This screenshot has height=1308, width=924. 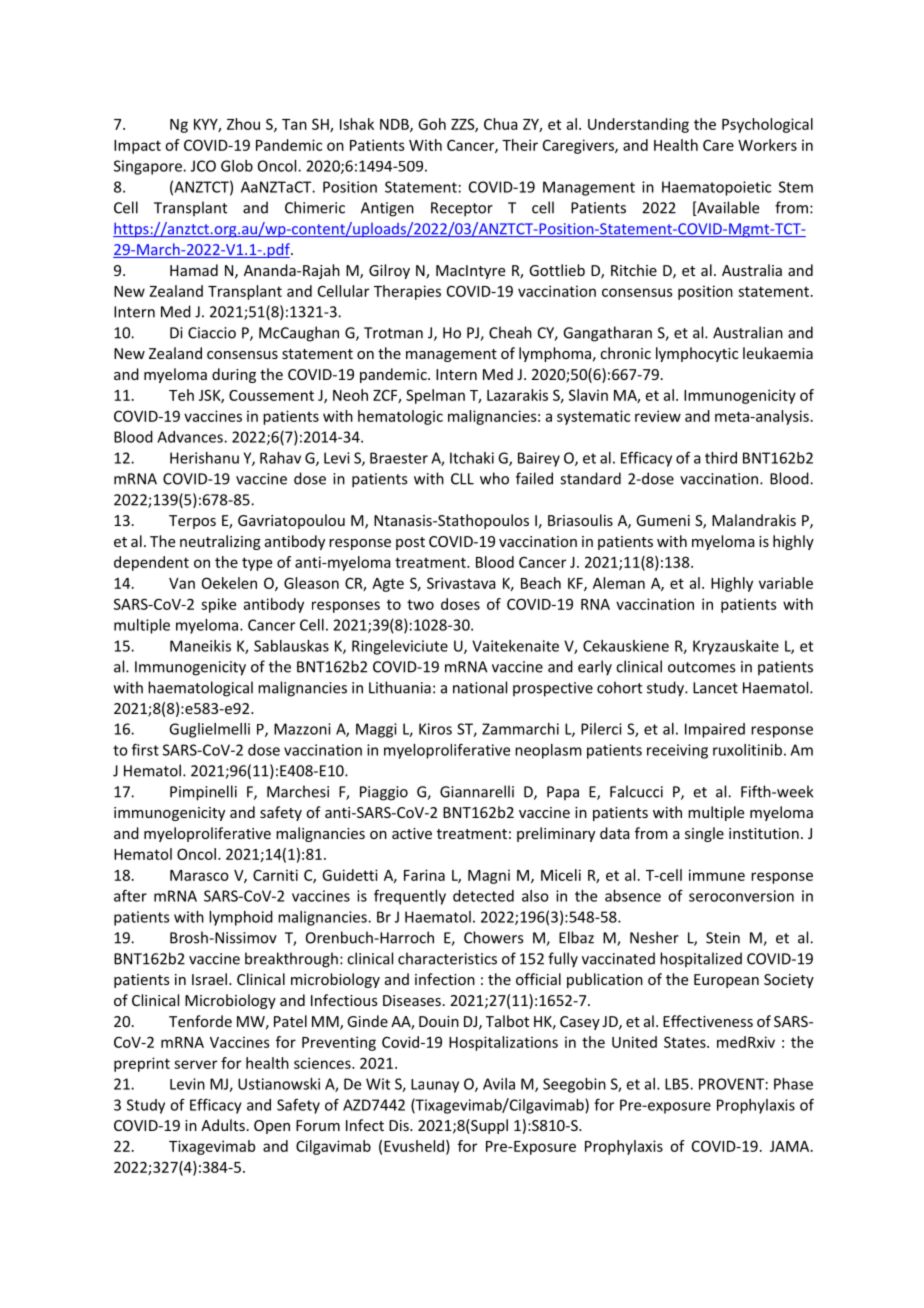 I want to click on lymphocytic, so click(x=697, y=354).
